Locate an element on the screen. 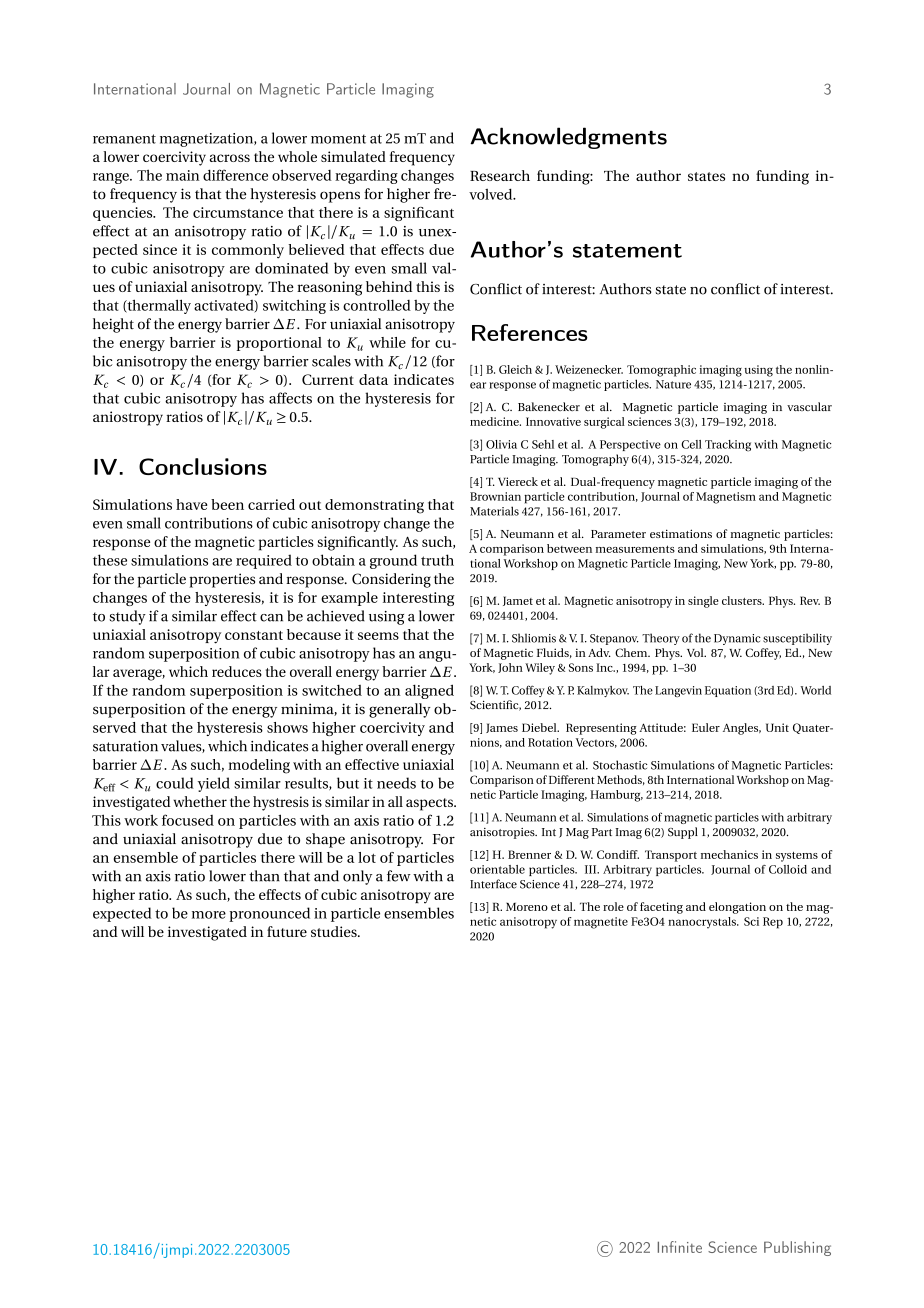  orientable is located at coordinates (497, 869).
